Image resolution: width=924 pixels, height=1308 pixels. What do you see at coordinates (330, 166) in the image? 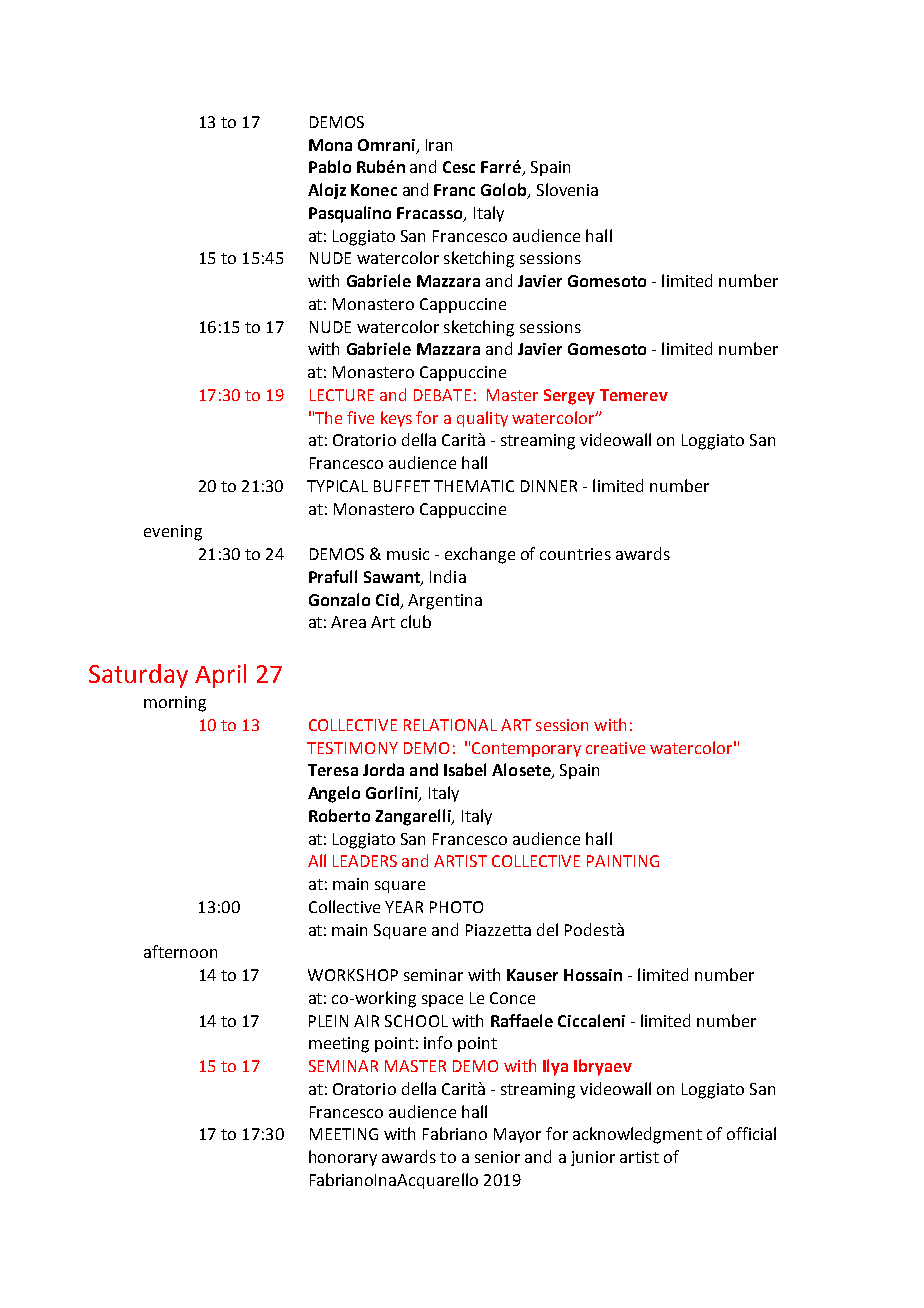
I see `Pablo` at bounding box center [330, 166].
